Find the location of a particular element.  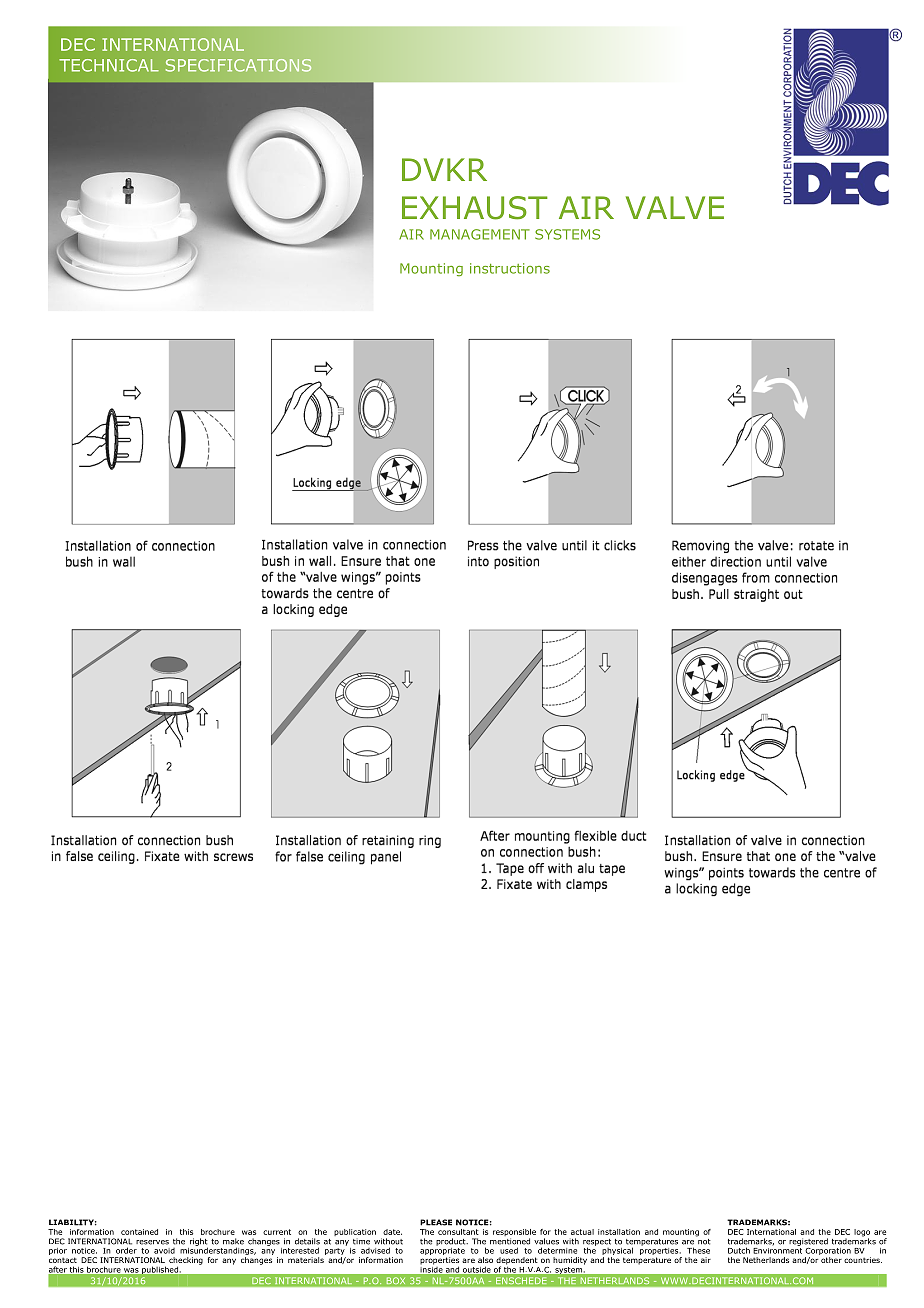

PLEASE is located at coordinates (436, 1222).
